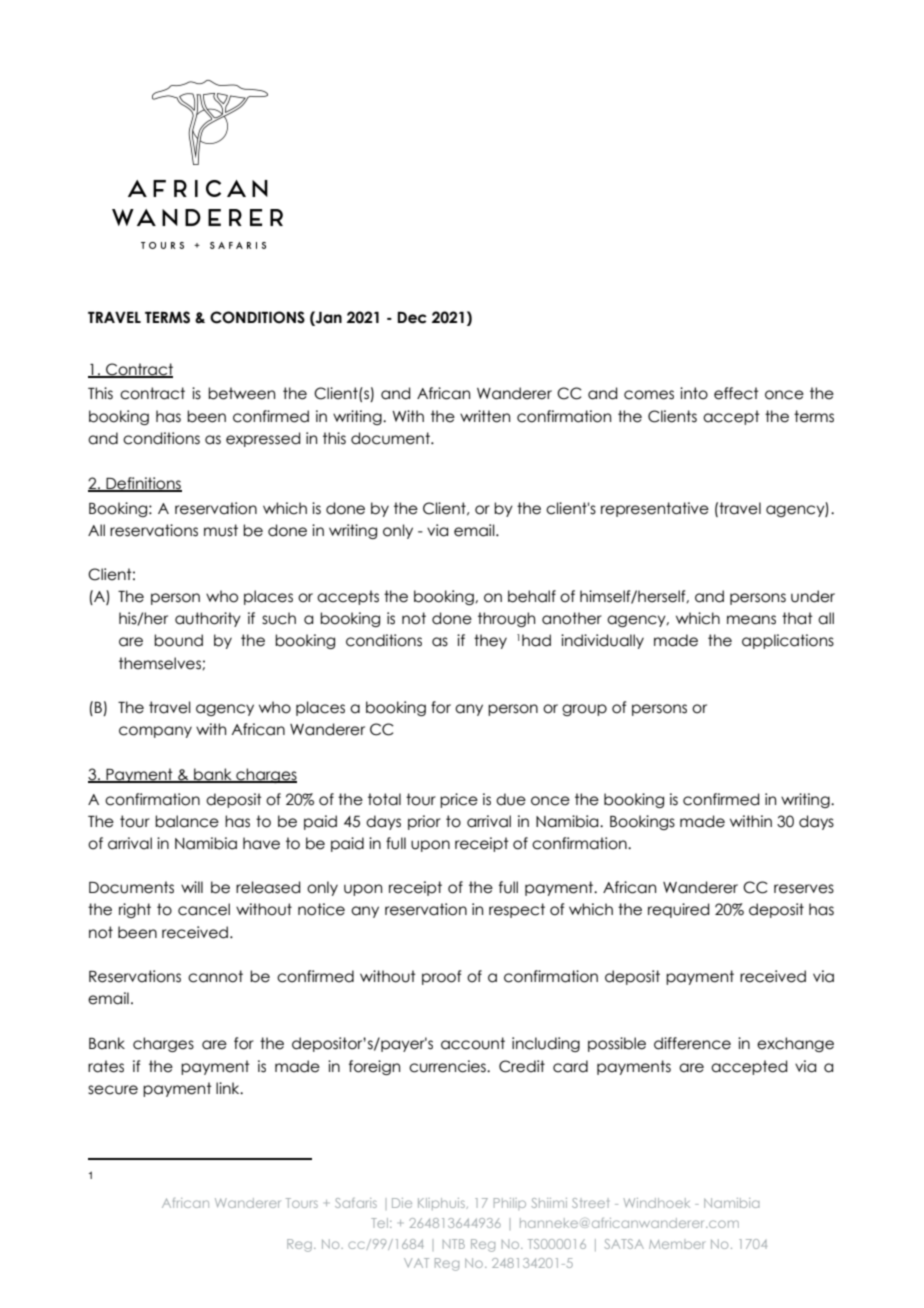 The height and width of the screenshot is (1308, 924). Describe the element at coordinates (692, 1043) in the screenshot. I see `difference` at that location.
